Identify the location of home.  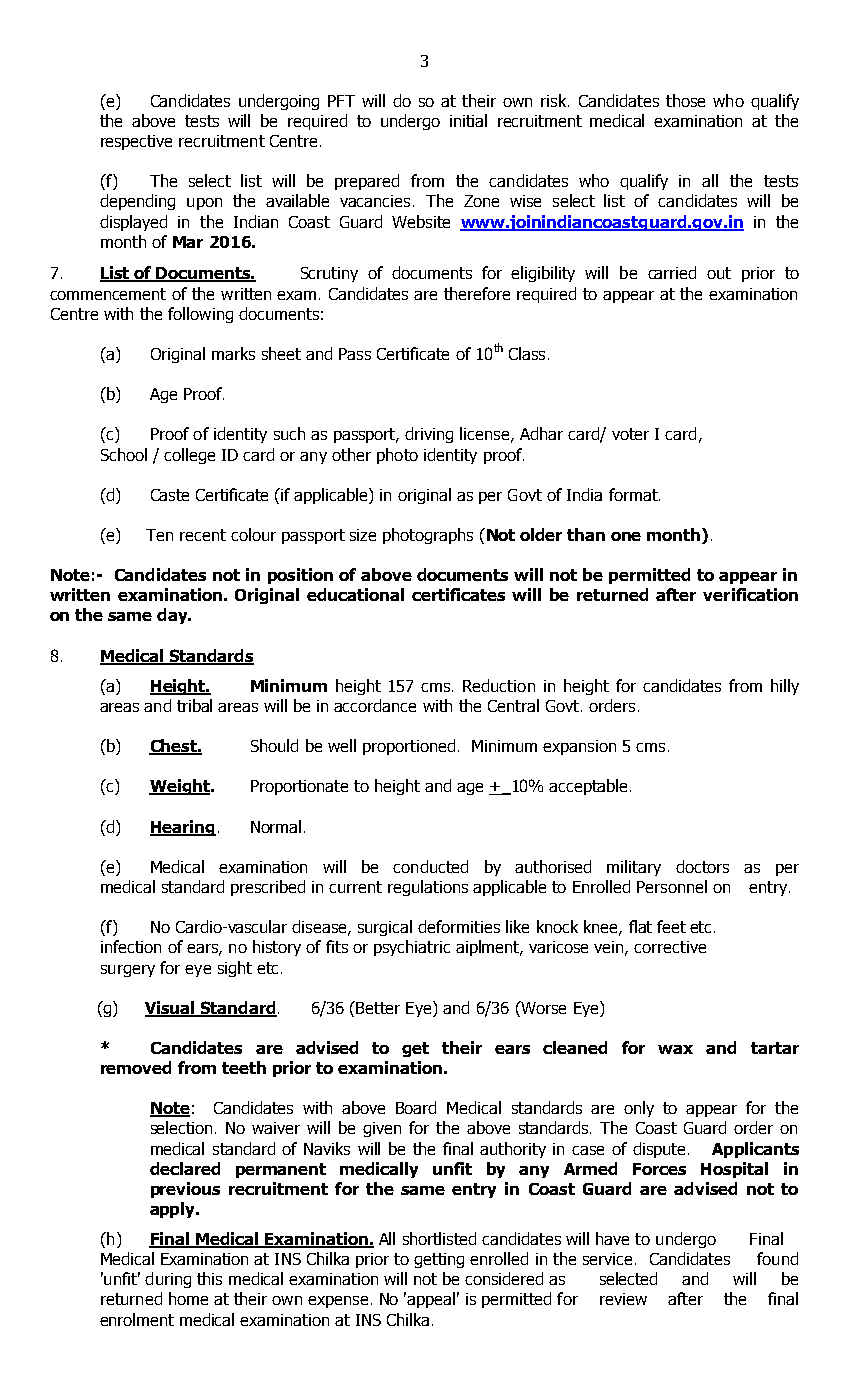
(188, 1298).
